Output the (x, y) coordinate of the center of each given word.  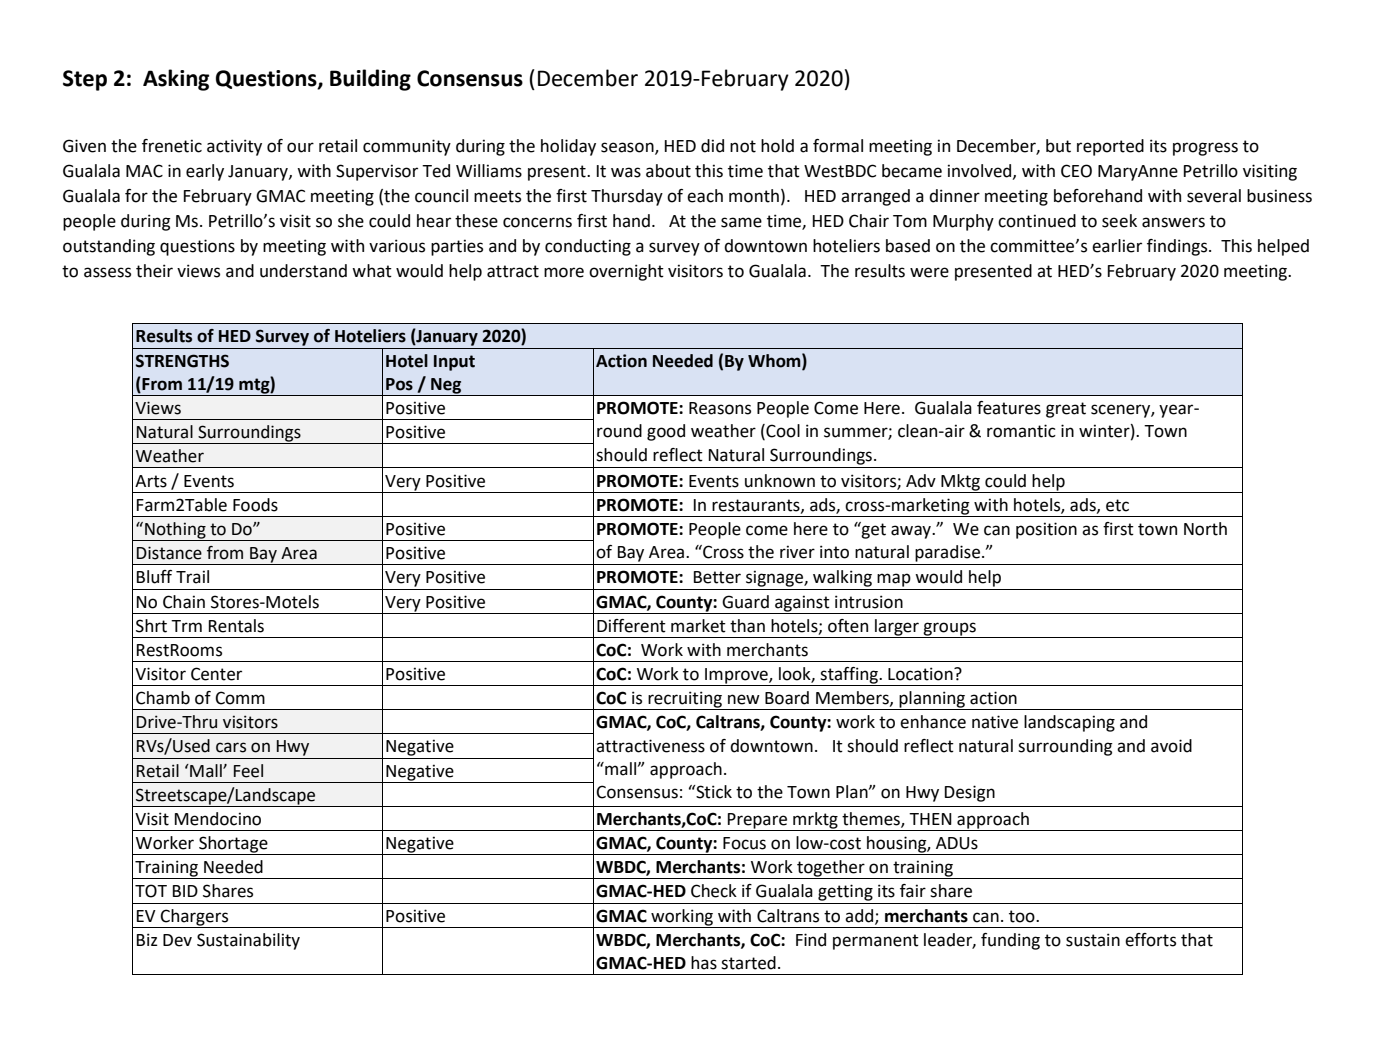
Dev (177, 940)
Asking (176, 80)
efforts (1150, 940)
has (704, 963)
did (712, 146)
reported (1110, 147)
